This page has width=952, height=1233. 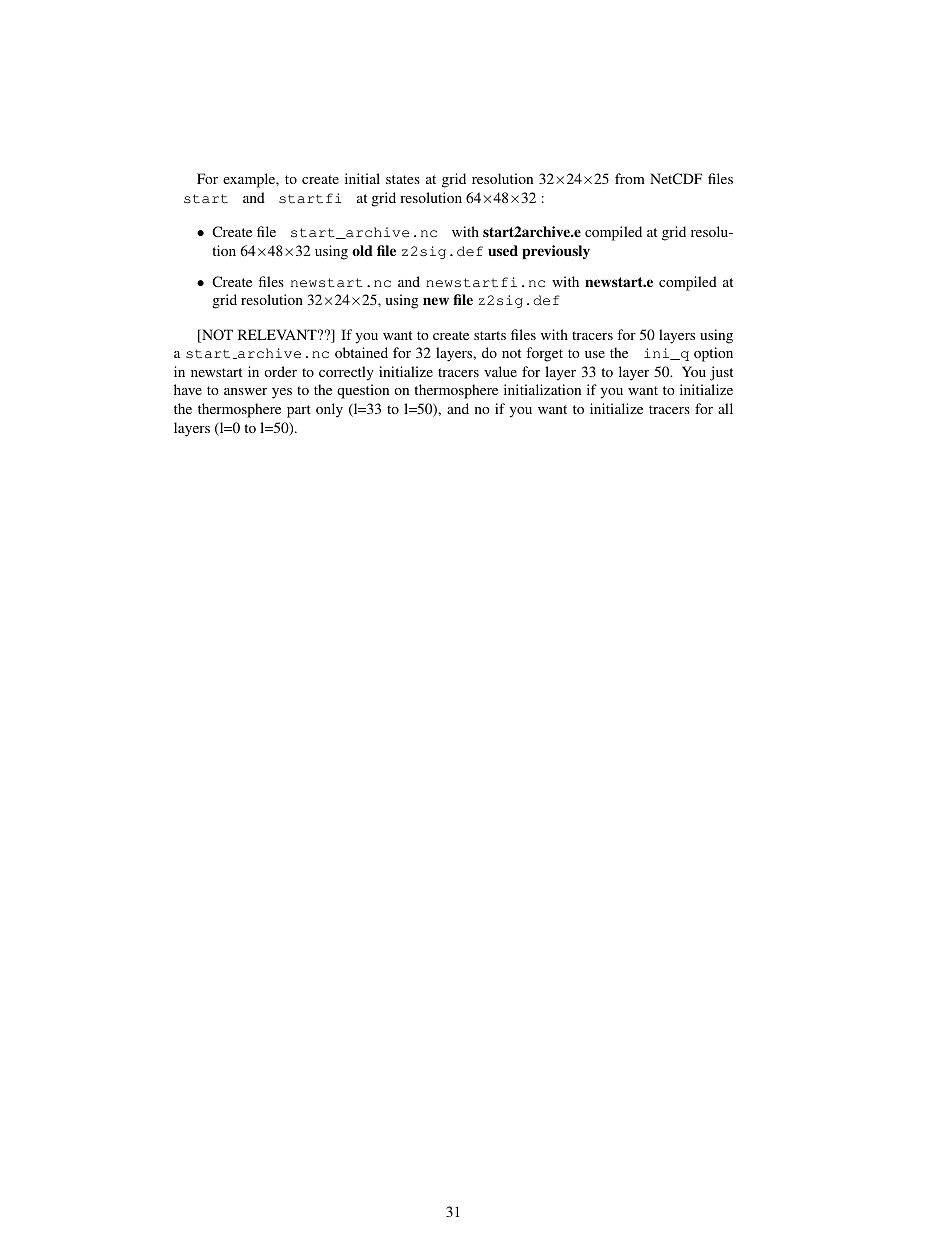 I want to click on states, so click(x=403, y=179).
